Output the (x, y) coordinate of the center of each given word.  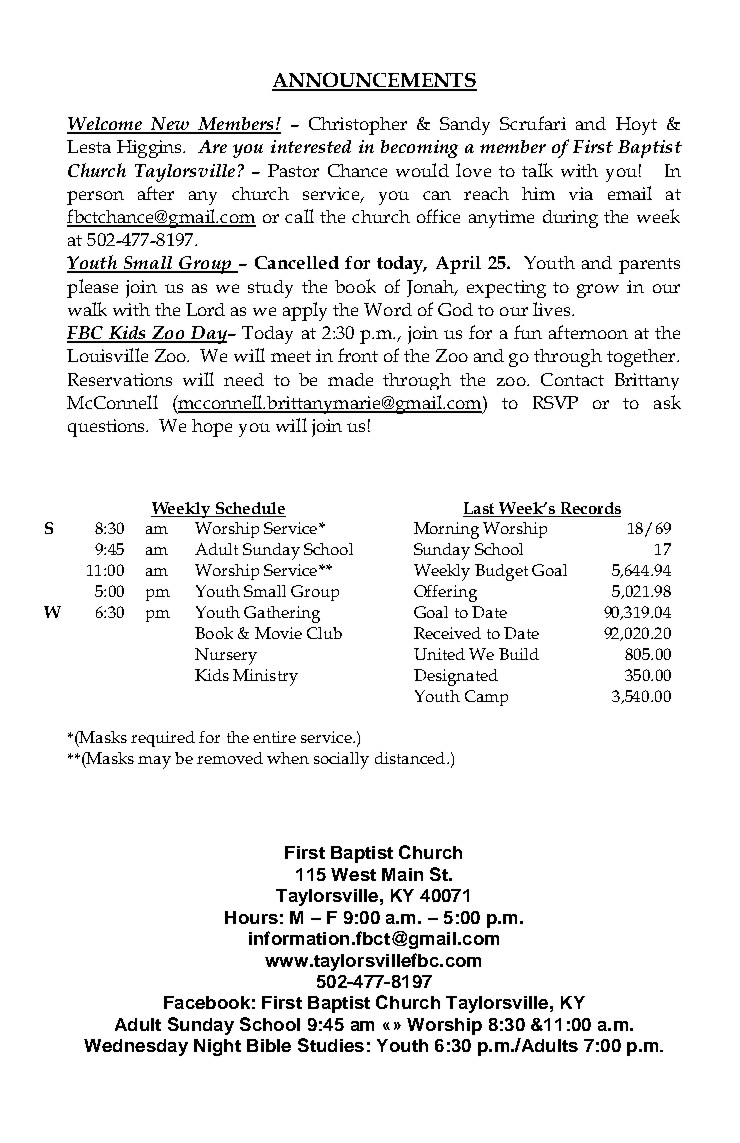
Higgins (150, 149)
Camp (486, 698)
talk (537, 170)
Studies (331, 1045)
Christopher (358, 126)
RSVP (555, 402)
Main (402, 874)
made (350, 379)
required (163, 739)
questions (108, 428)
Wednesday (136, 1047)
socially (341, 760)
